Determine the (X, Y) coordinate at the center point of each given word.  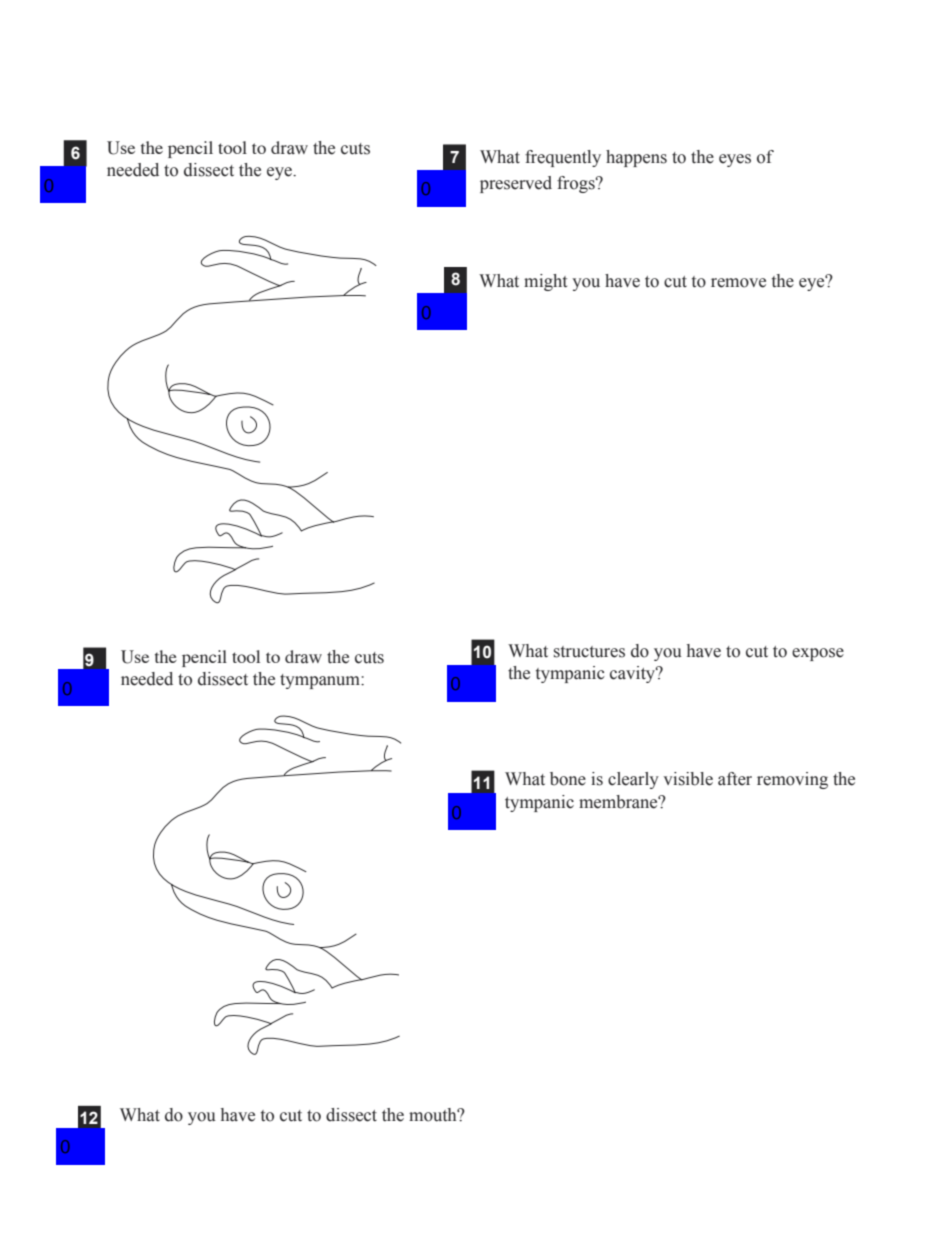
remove (738, 283)
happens (636, 158)
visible (688, 779)
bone (568, 779)
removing (792, 780)
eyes (735, 160)
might (545, 282)
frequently (563, 158)
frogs (577, 184)
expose (818, 654)
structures (589, 652)
